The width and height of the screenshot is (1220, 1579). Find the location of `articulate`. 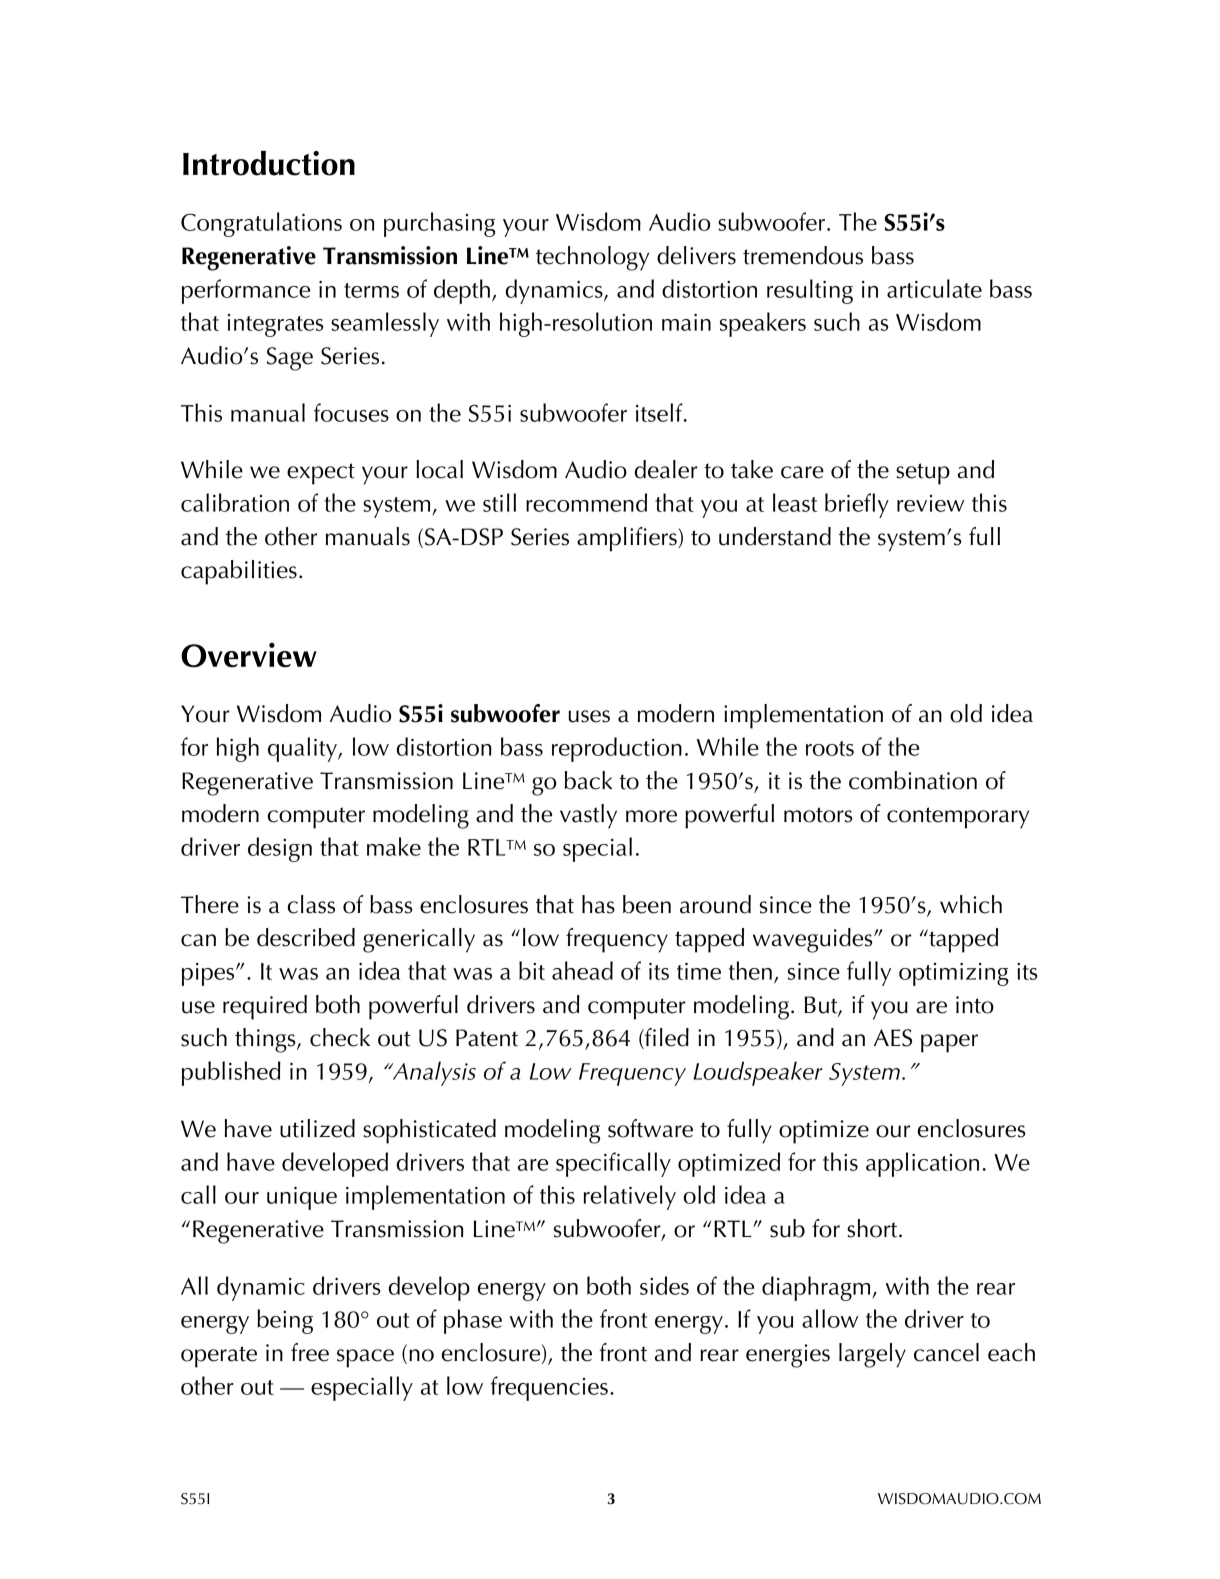

articulate is located at coordinates (934, 288).
